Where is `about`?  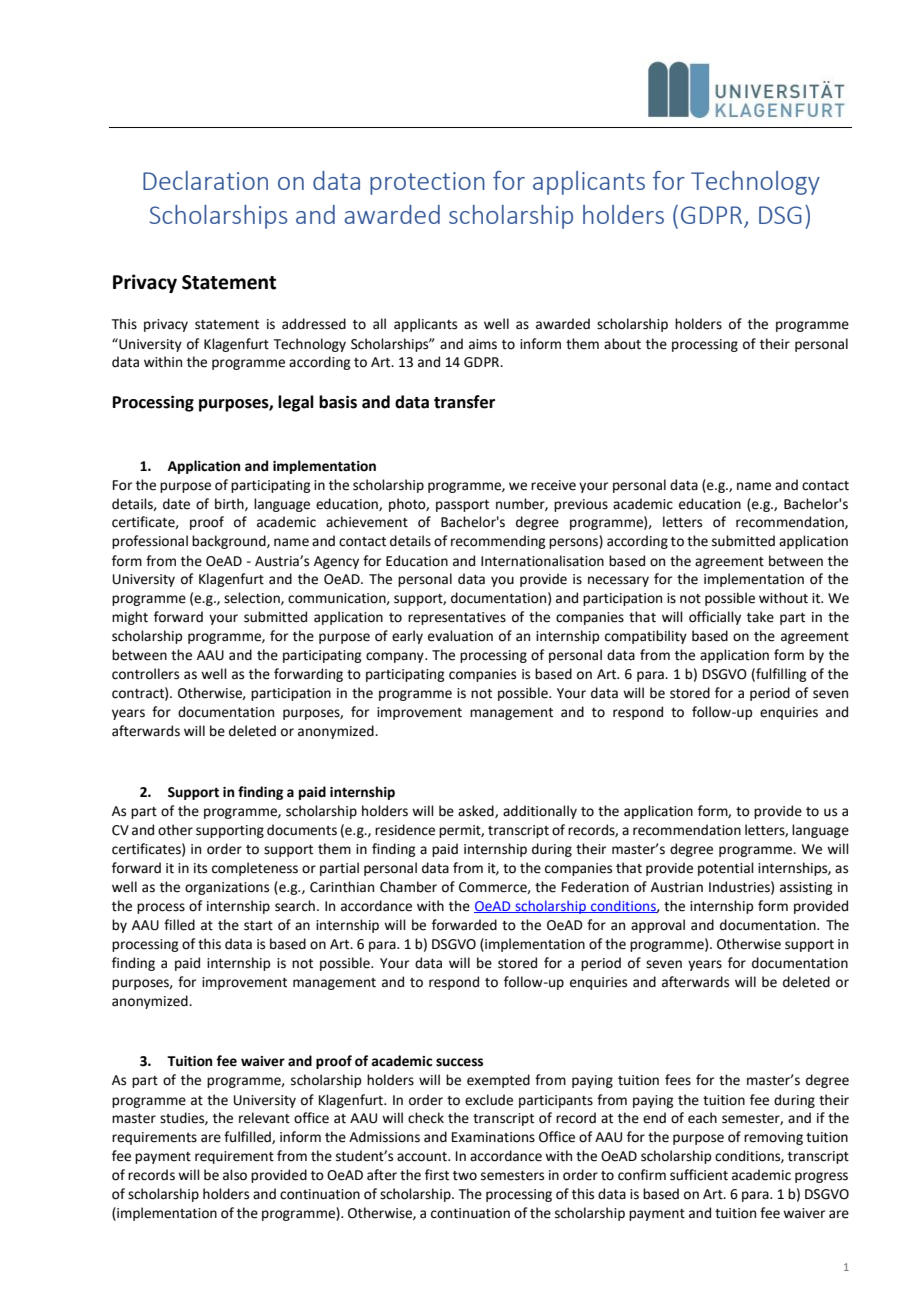 about is located at coordinates (622, 344).
